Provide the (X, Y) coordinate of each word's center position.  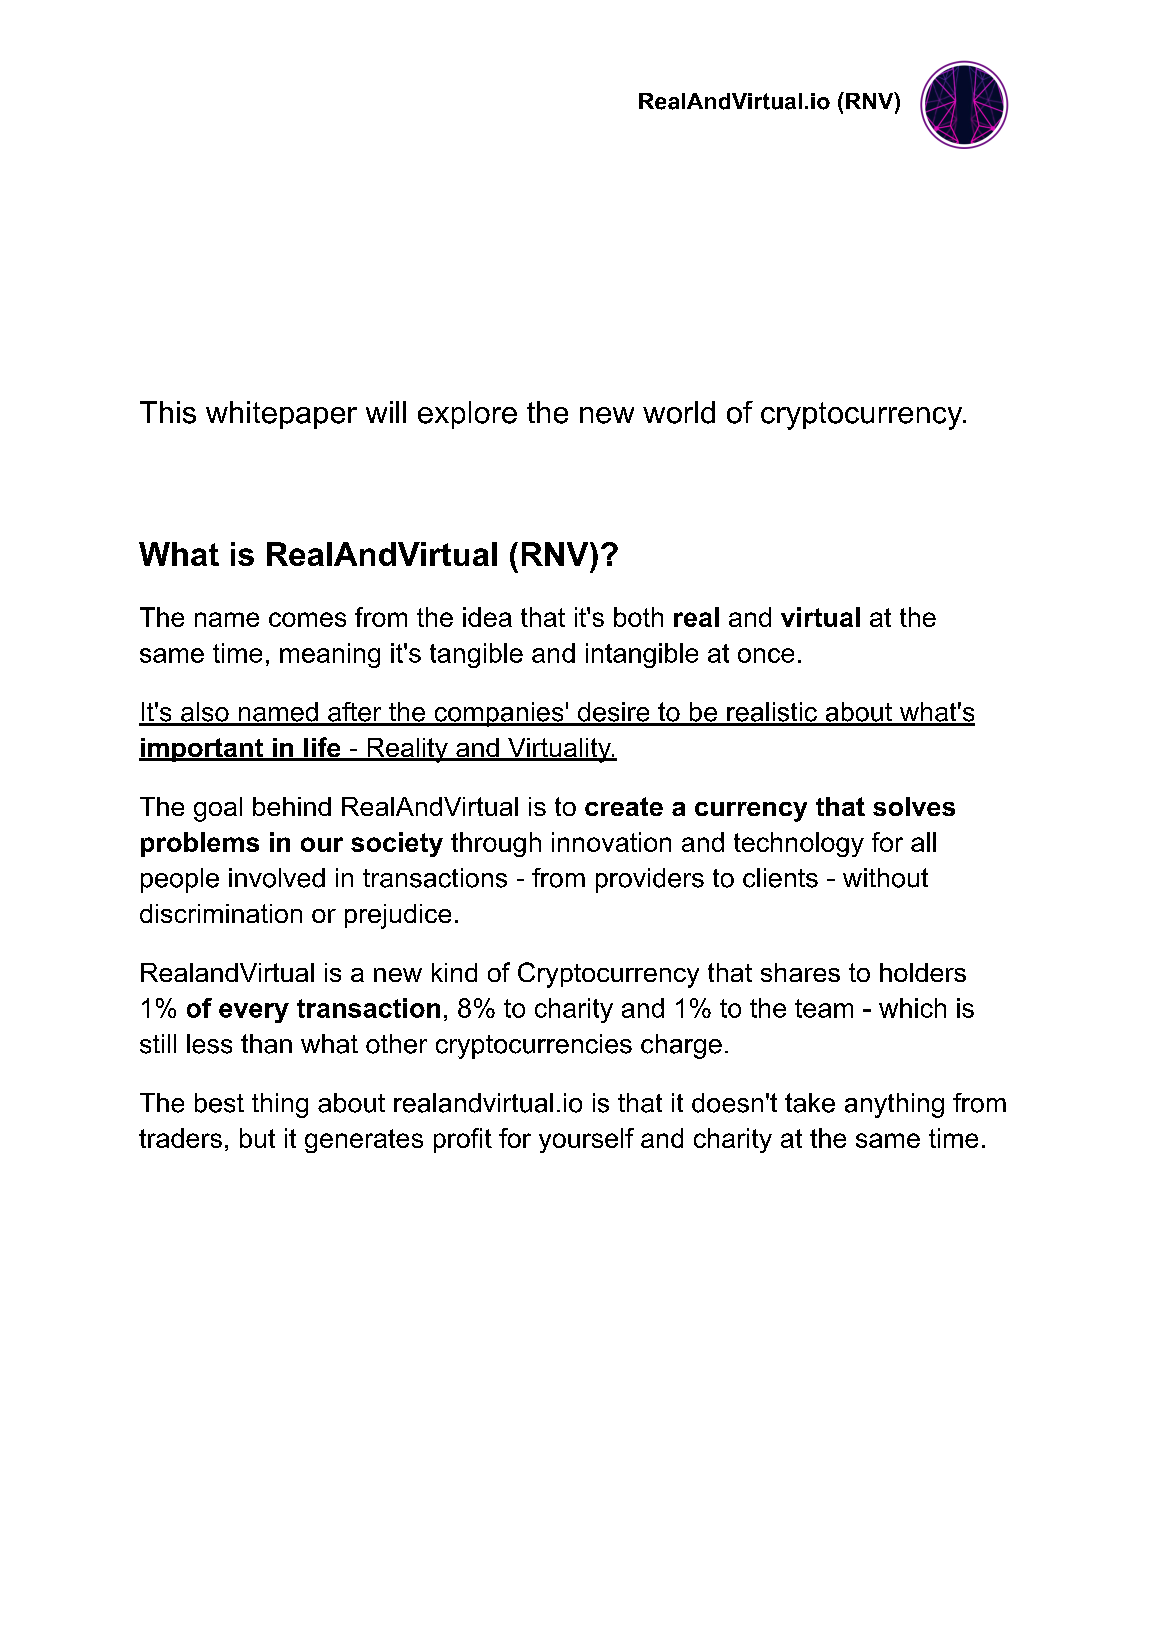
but (257, 1138)
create (624, 806)
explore (467, 415)
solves (914, 806)
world (679, 412)
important (202, 750)
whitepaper (281, 415)
